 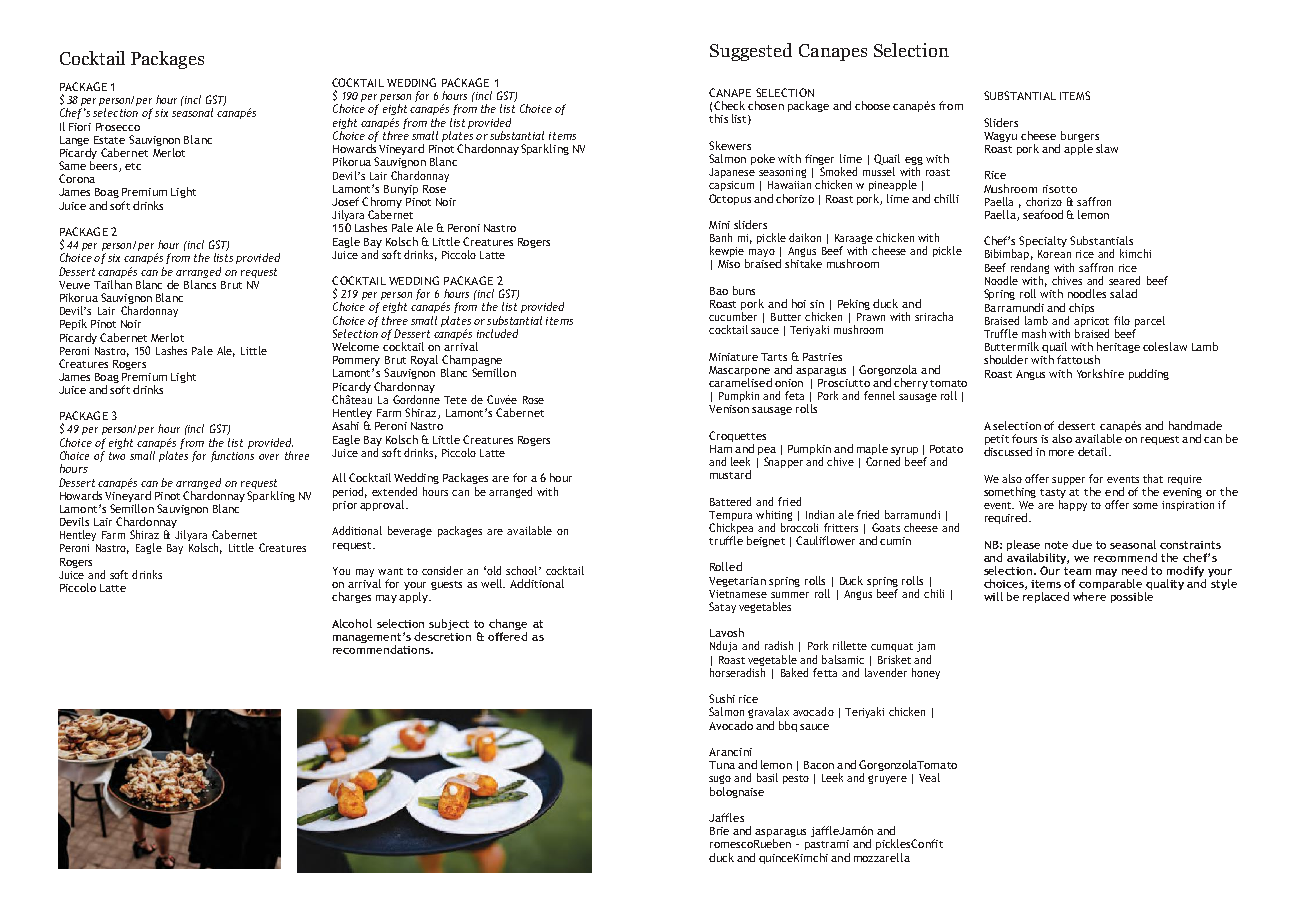 I want to click on where, so click(x=1089, y=596).
